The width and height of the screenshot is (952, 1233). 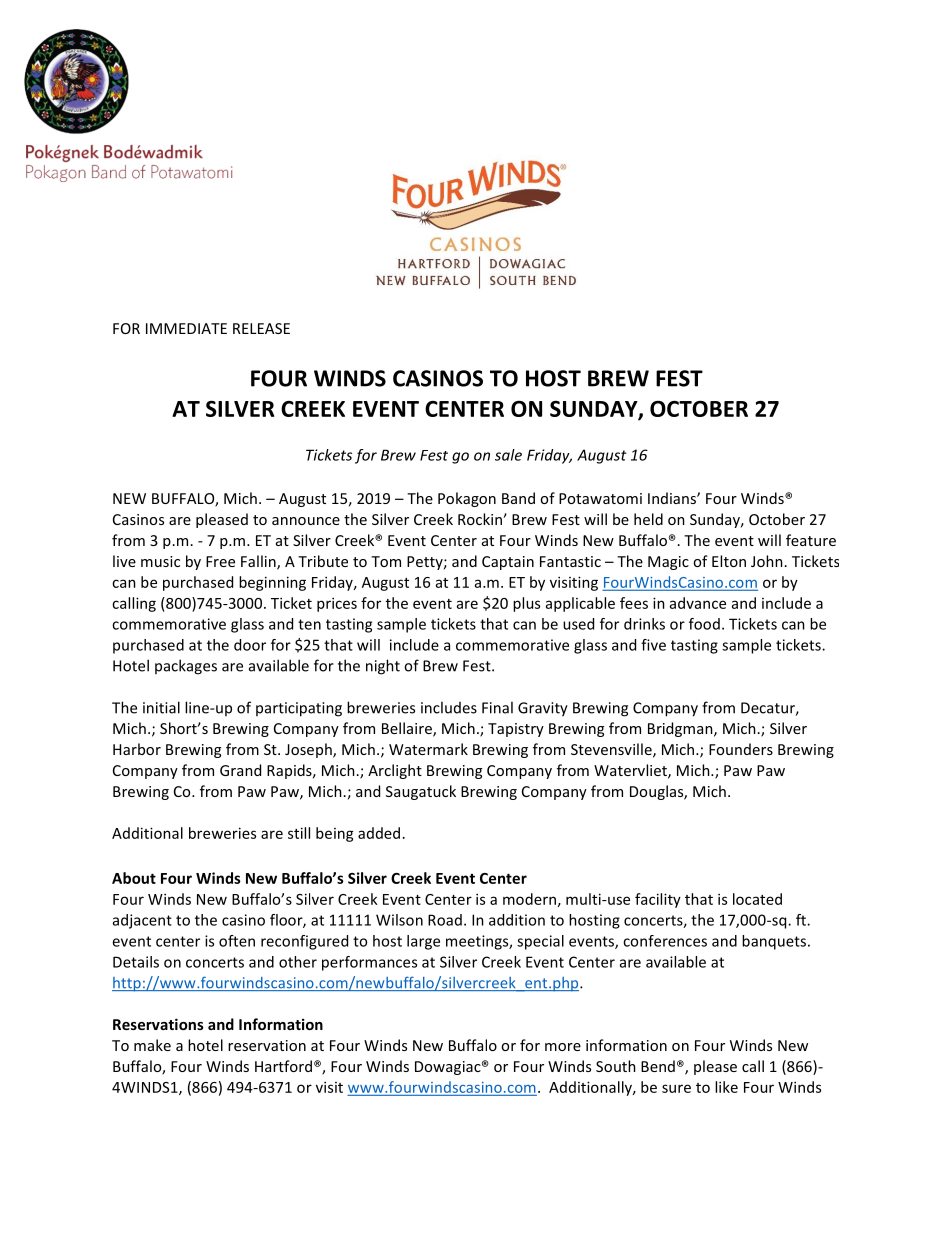 I want to click on make, so click(x=152, y=1045).
